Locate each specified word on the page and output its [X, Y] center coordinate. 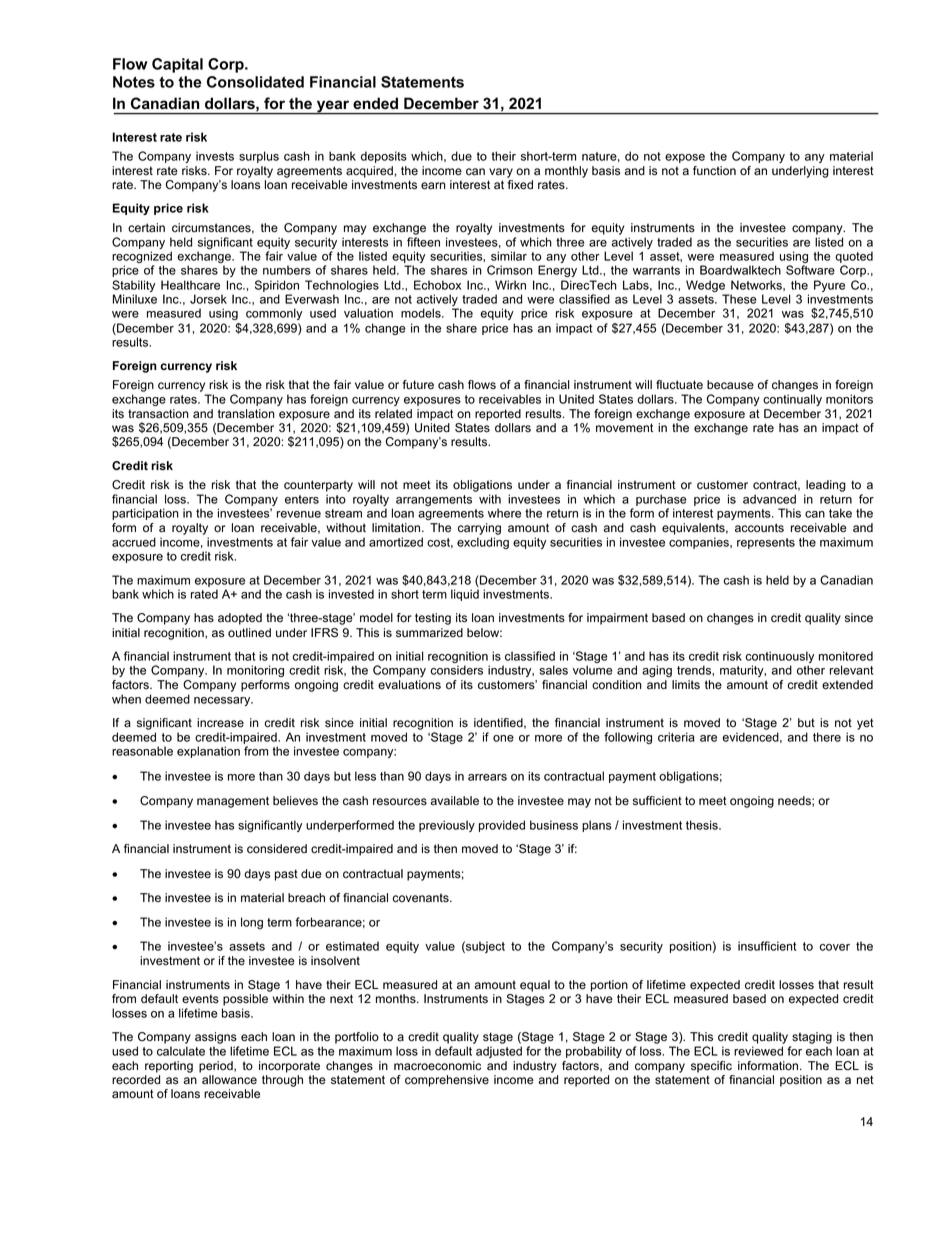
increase [220, 723]
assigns [216, 1038]
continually [792, 400]
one [503, 738]
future [418, 385]
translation [246, 414]
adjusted [499, 1052]
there [827, 737]
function [714, 171]
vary [501, 173]
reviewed [758, 1051]
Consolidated [255, 82]
